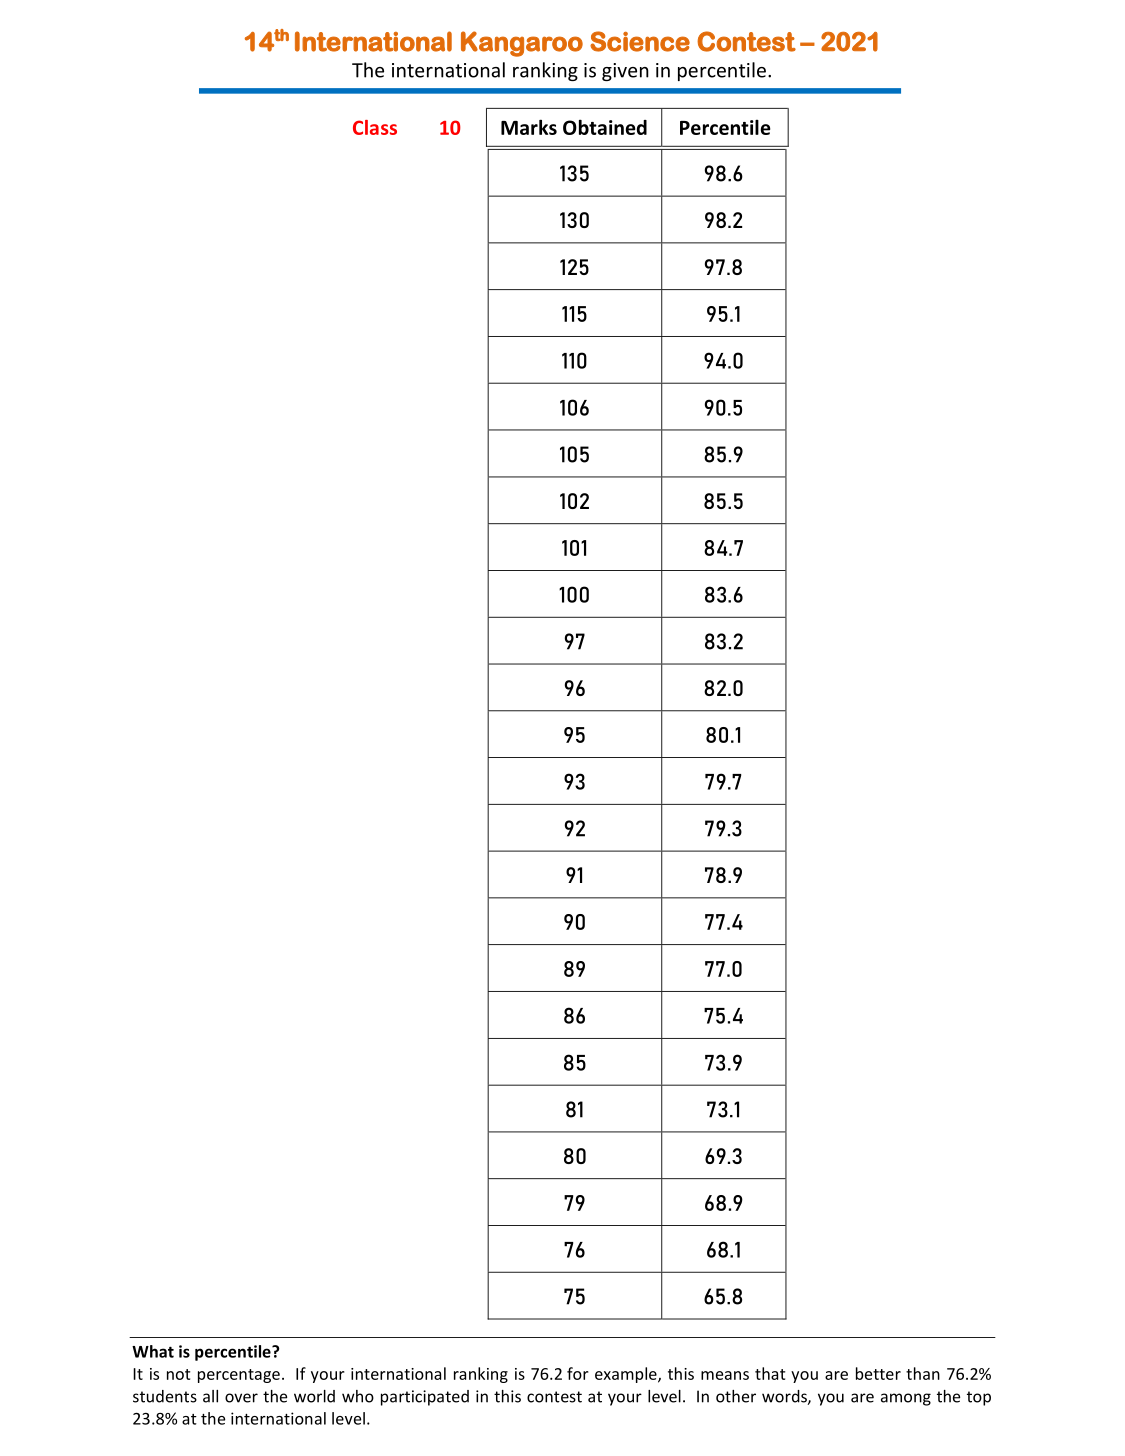  What do you see at coordinates (529, 127) in the screenshot?
I see `Marks` at bounding box center [529, 127].
